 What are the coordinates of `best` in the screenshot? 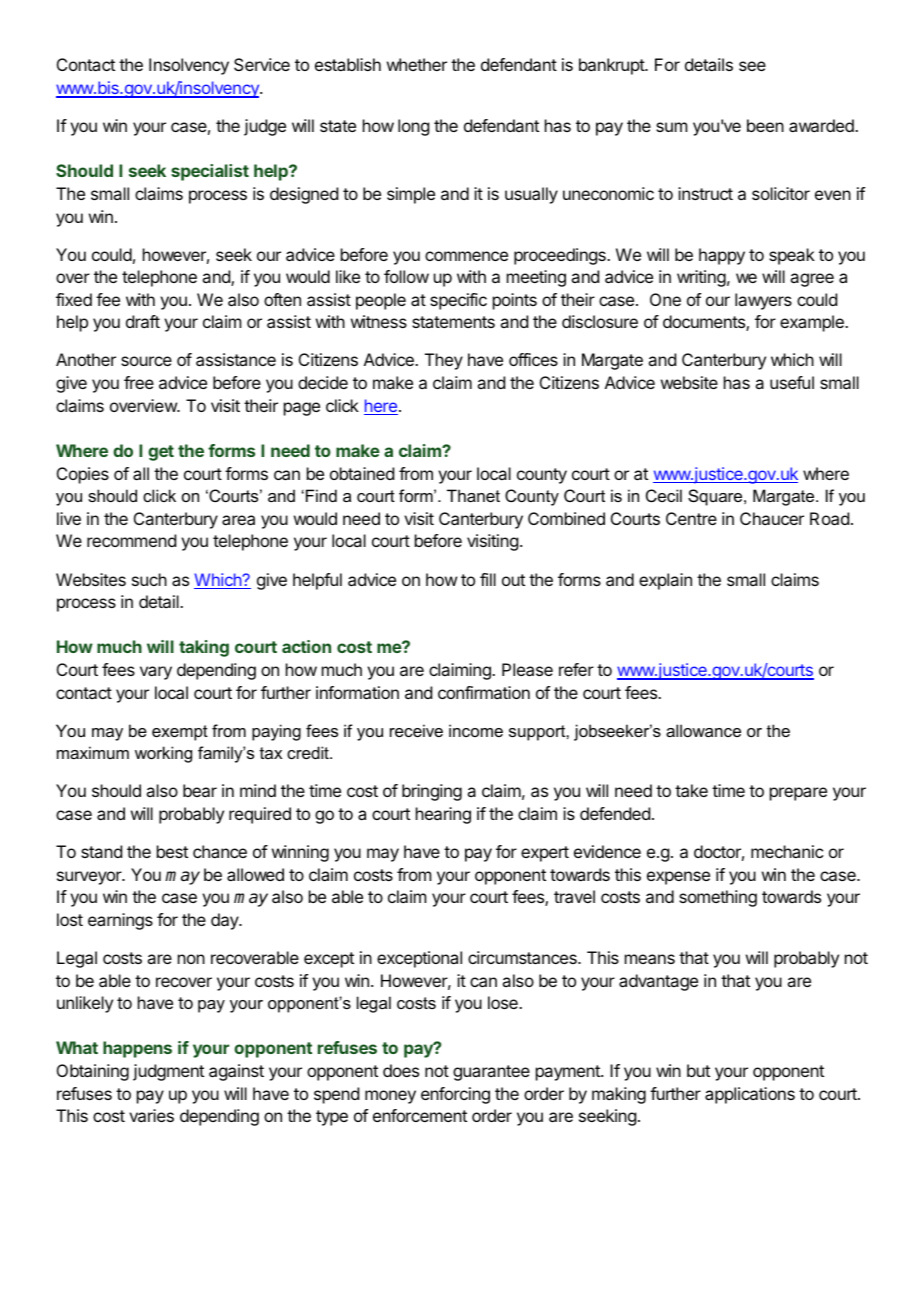 It's located at (172, 851).
